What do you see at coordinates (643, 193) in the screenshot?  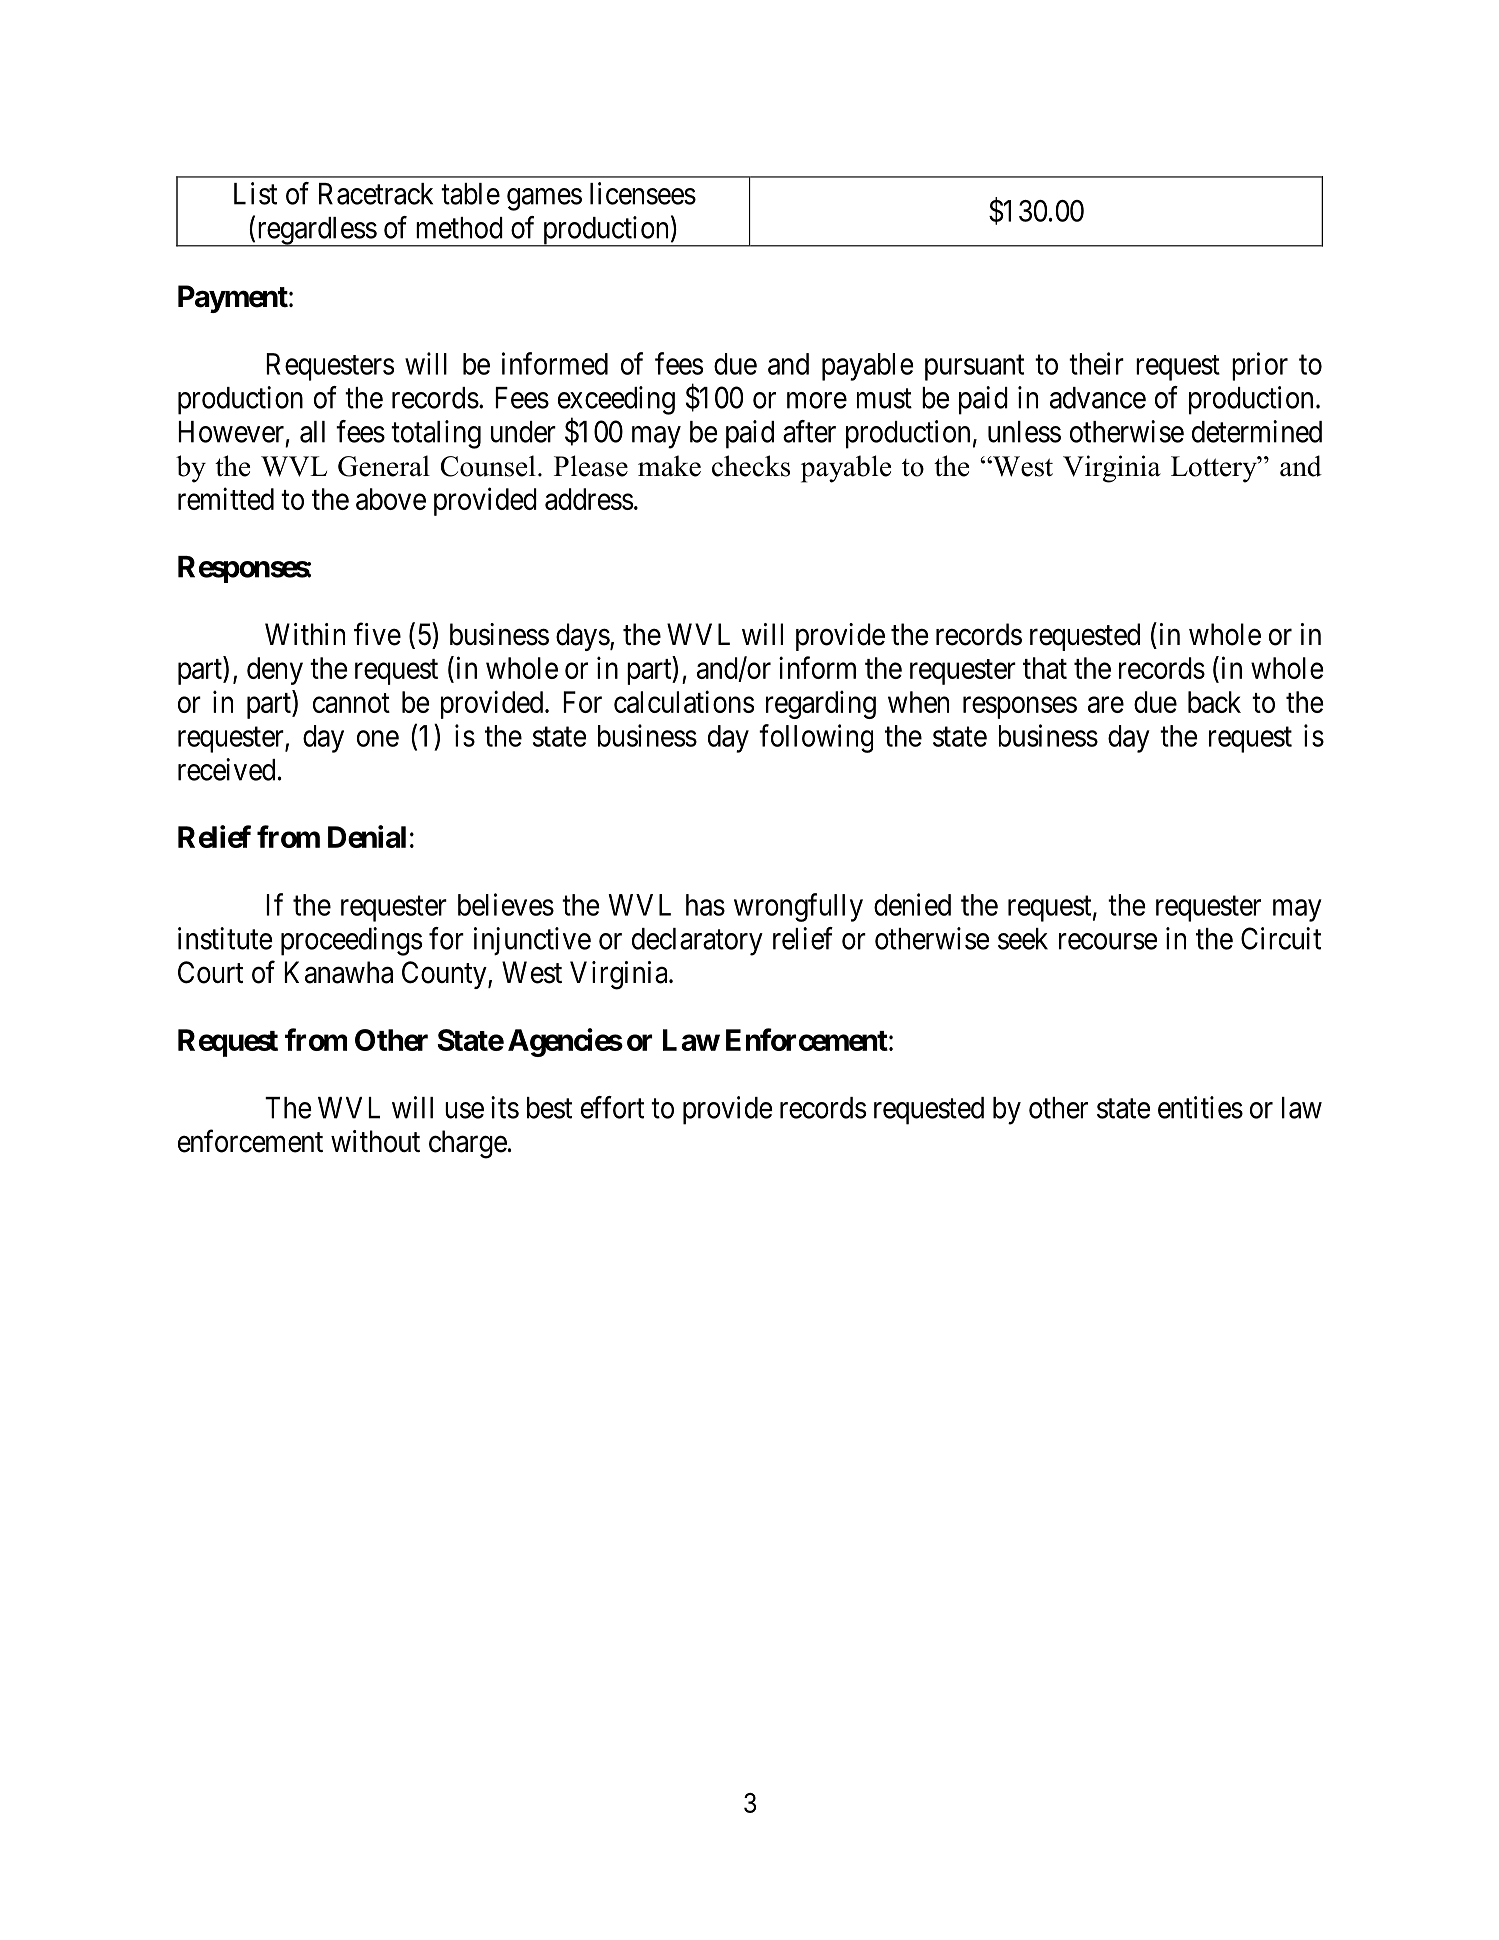 I see `licensees` at bounding box center [643, 193].
